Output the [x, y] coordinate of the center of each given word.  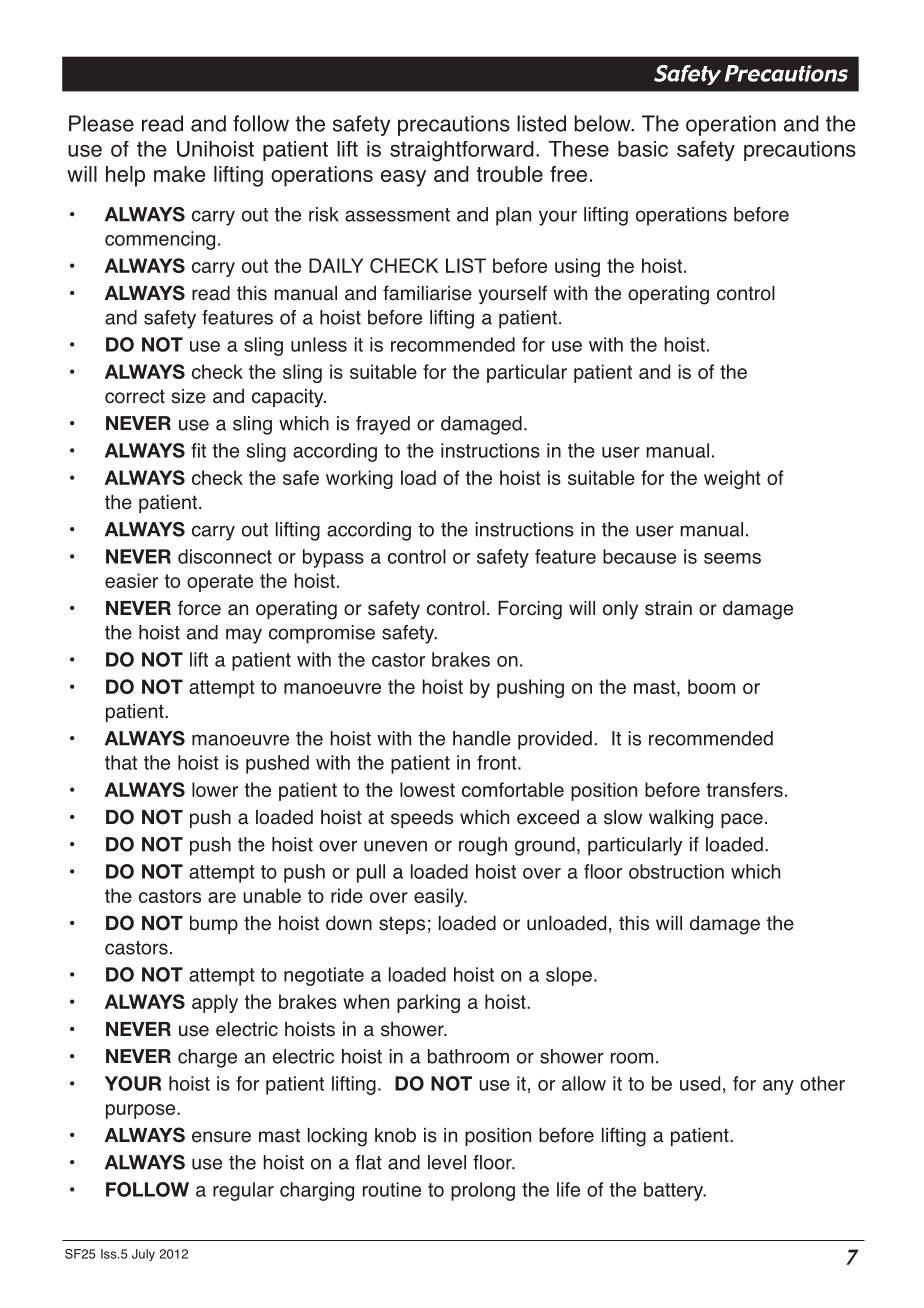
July [143, 1255]
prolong [483, 1191]
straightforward [462, 151]
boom [711, 686]
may [244, 636]
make [179, 174]
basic [643, 149]
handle [482, 738]
